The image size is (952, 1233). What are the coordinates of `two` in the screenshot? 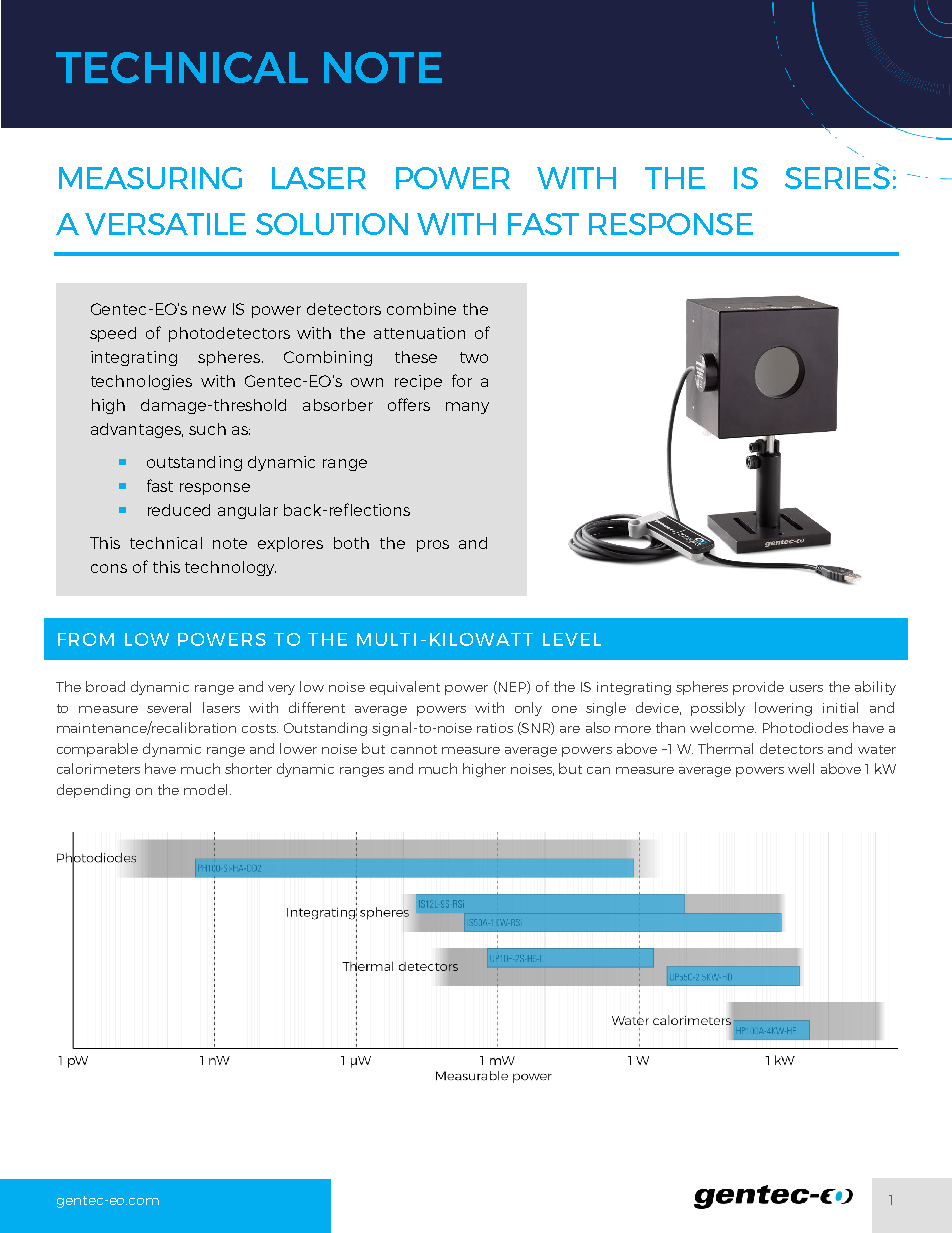 It's located at (474, 357).
